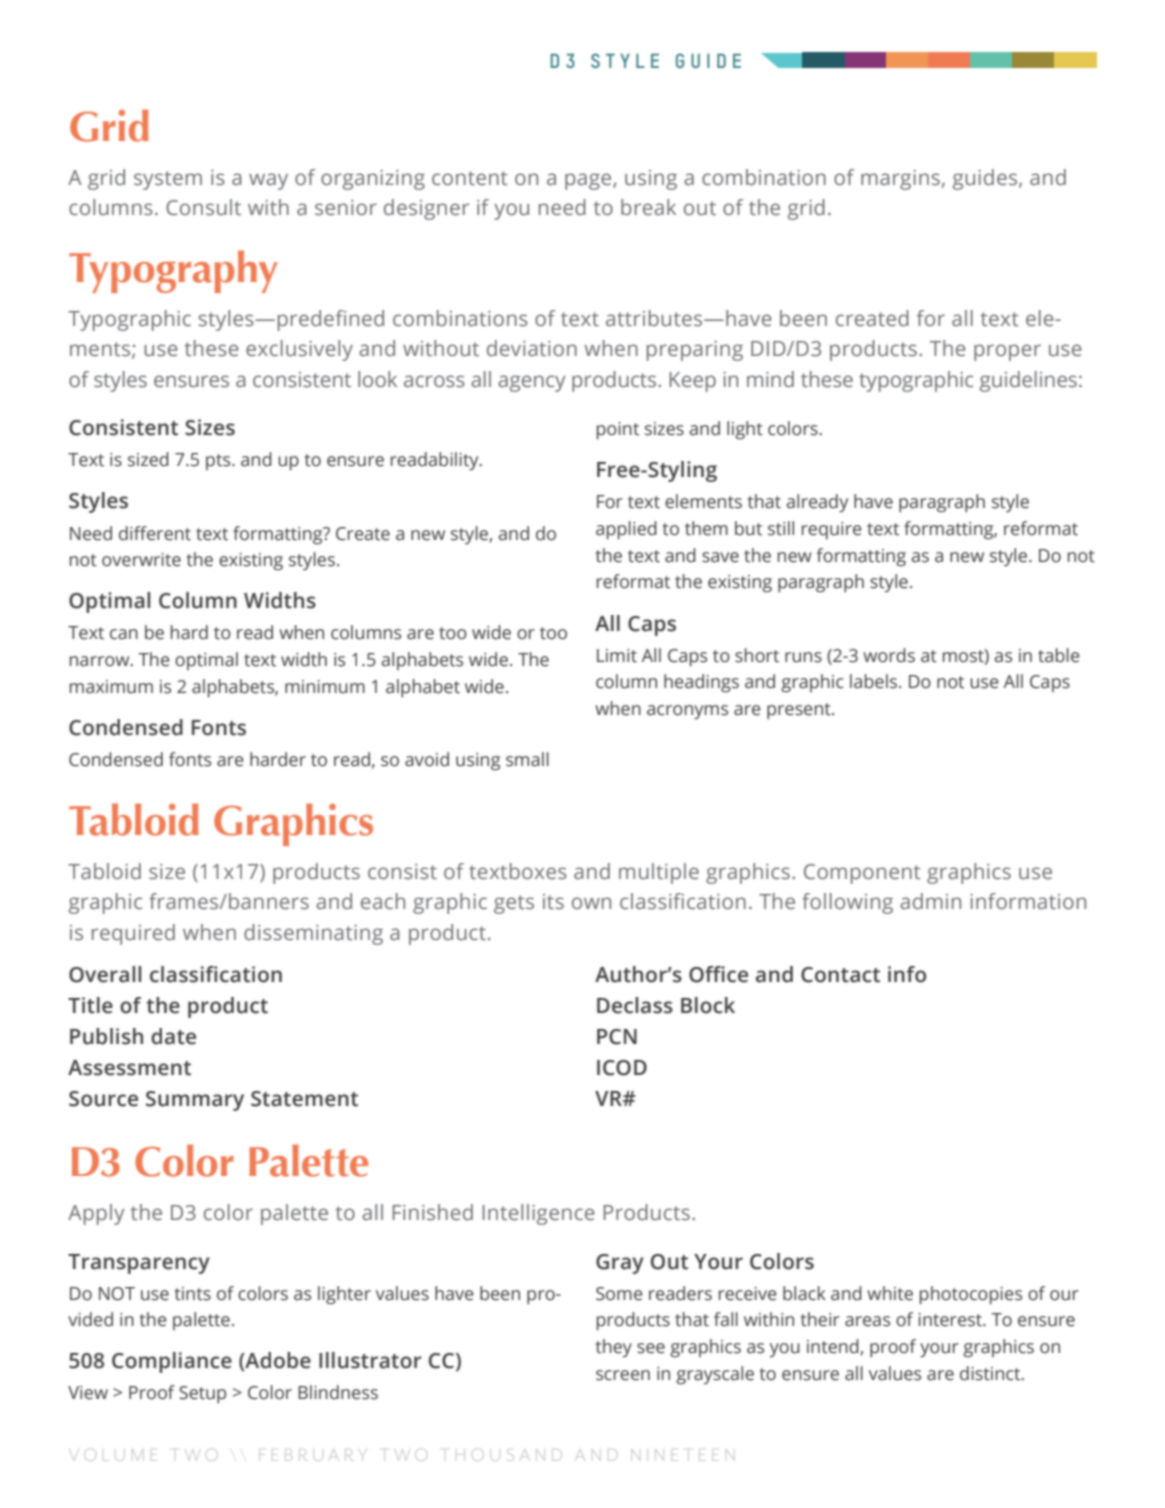 The image size is (1165, 1508). Describe the element at coordinates (991, 1373) in the page. I see `distinct` at that location.
